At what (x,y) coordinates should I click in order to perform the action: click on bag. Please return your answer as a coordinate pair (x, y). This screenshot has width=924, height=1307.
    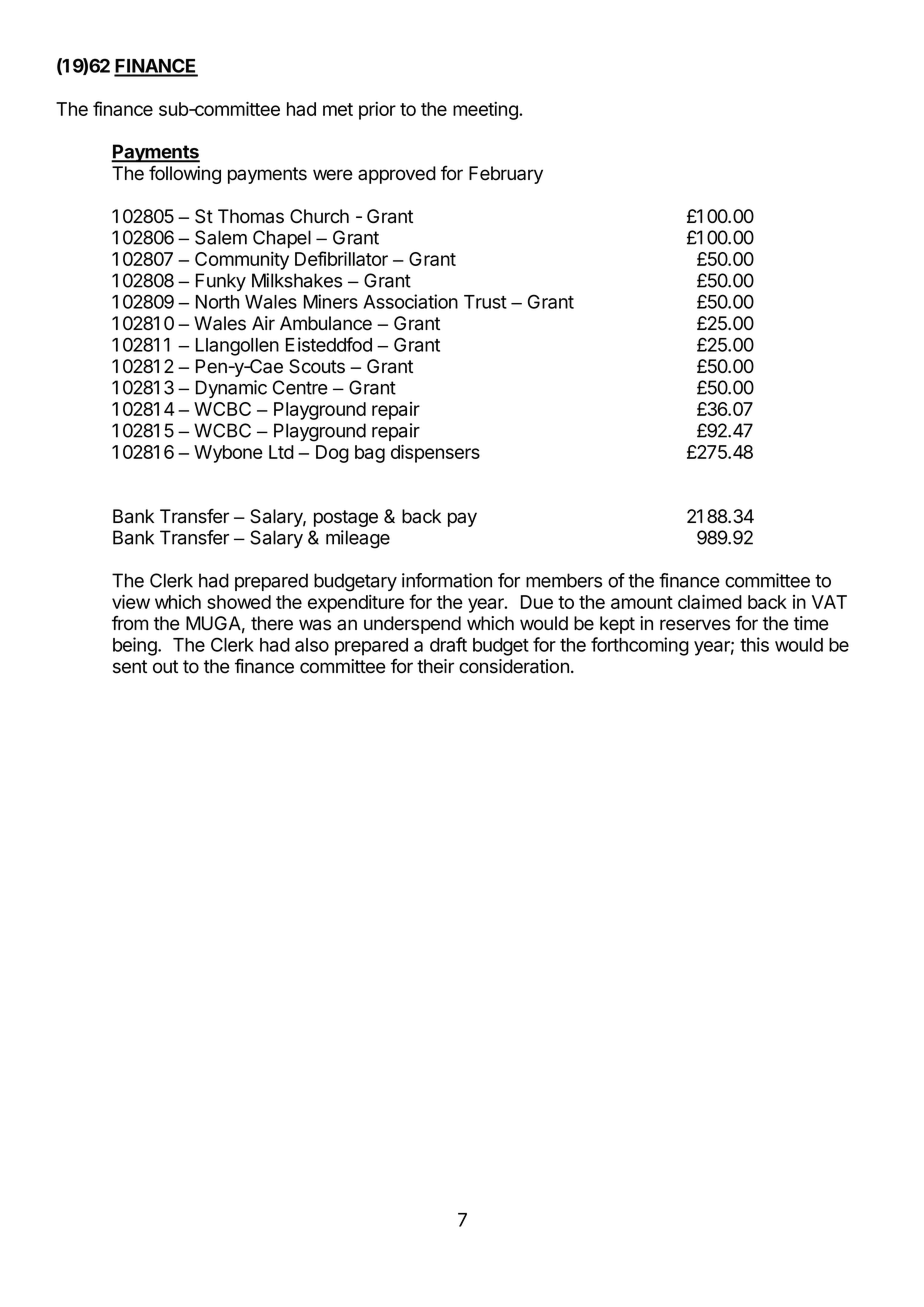
    Looking at the image, I should click on (370, 454).
